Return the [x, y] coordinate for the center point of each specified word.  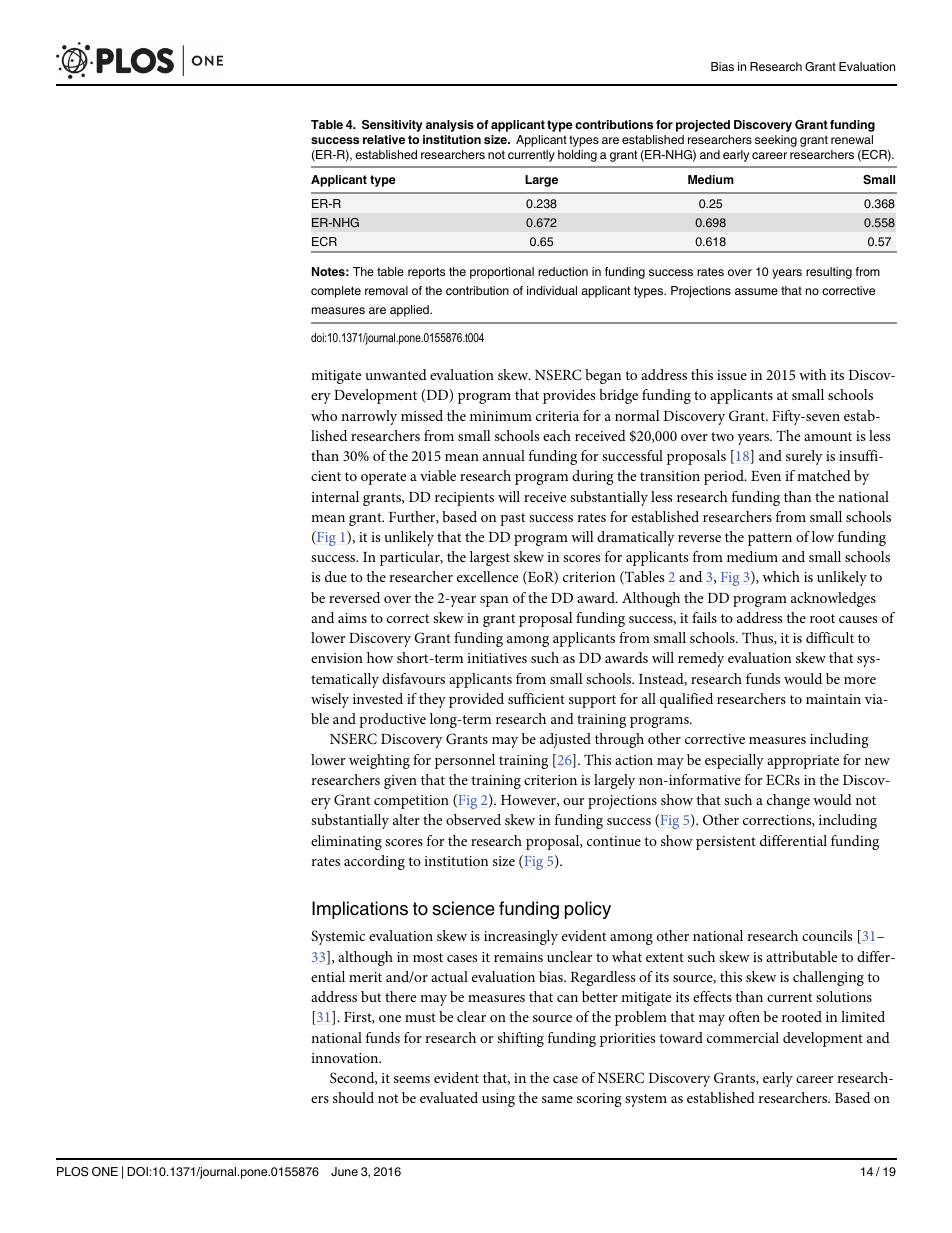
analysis [450, 126]
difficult [830, 637]
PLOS [72, 1172]
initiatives [497, 658]
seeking [776, 141]
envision [337, 658]
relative [384, 139]
